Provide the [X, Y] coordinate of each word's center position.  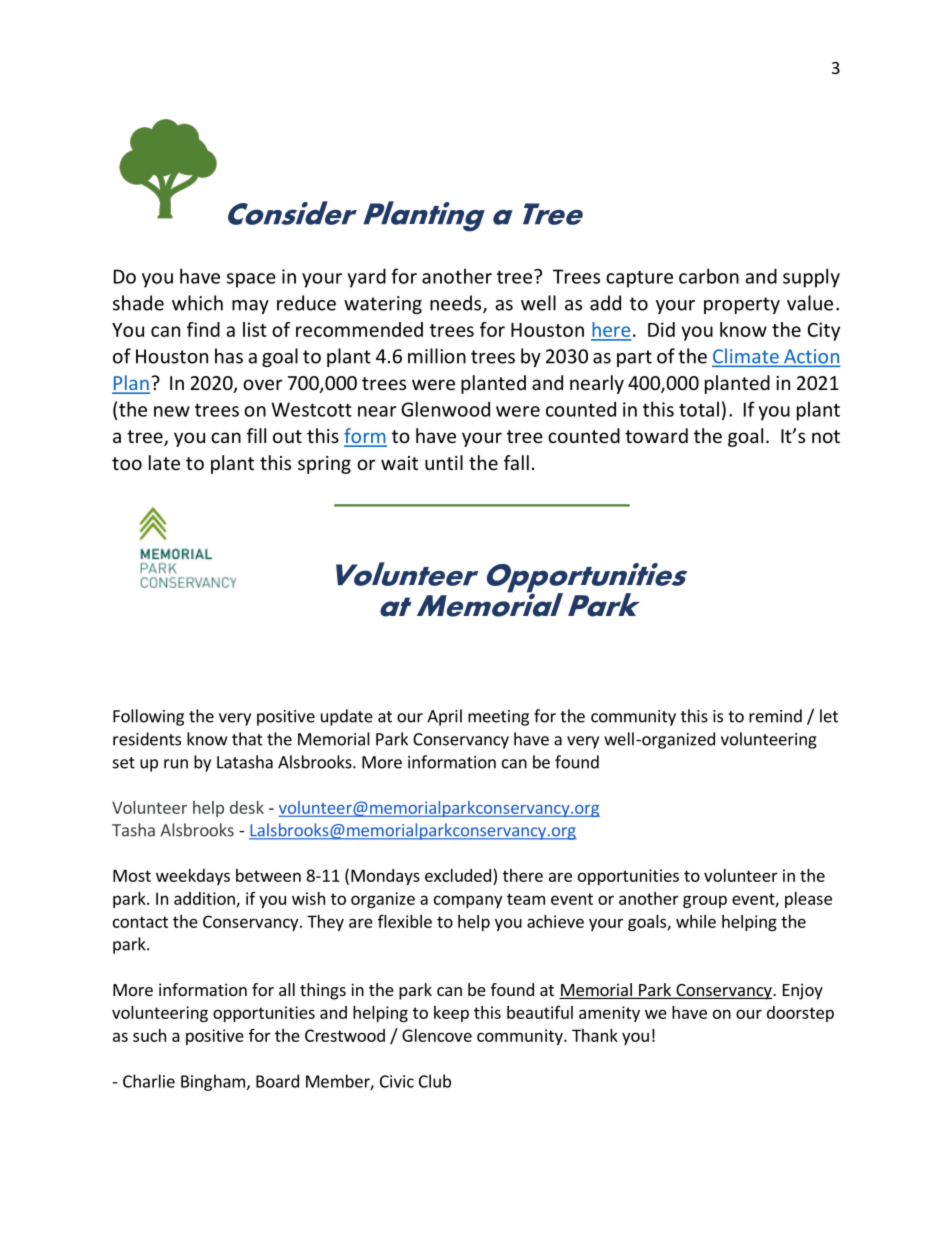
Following [148, 717]
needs [455, 303]
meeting [498, 718]
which [197, 303]
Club [435, 1081]
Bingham [213, 1082]
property [742, 305]
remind [775, 716]
